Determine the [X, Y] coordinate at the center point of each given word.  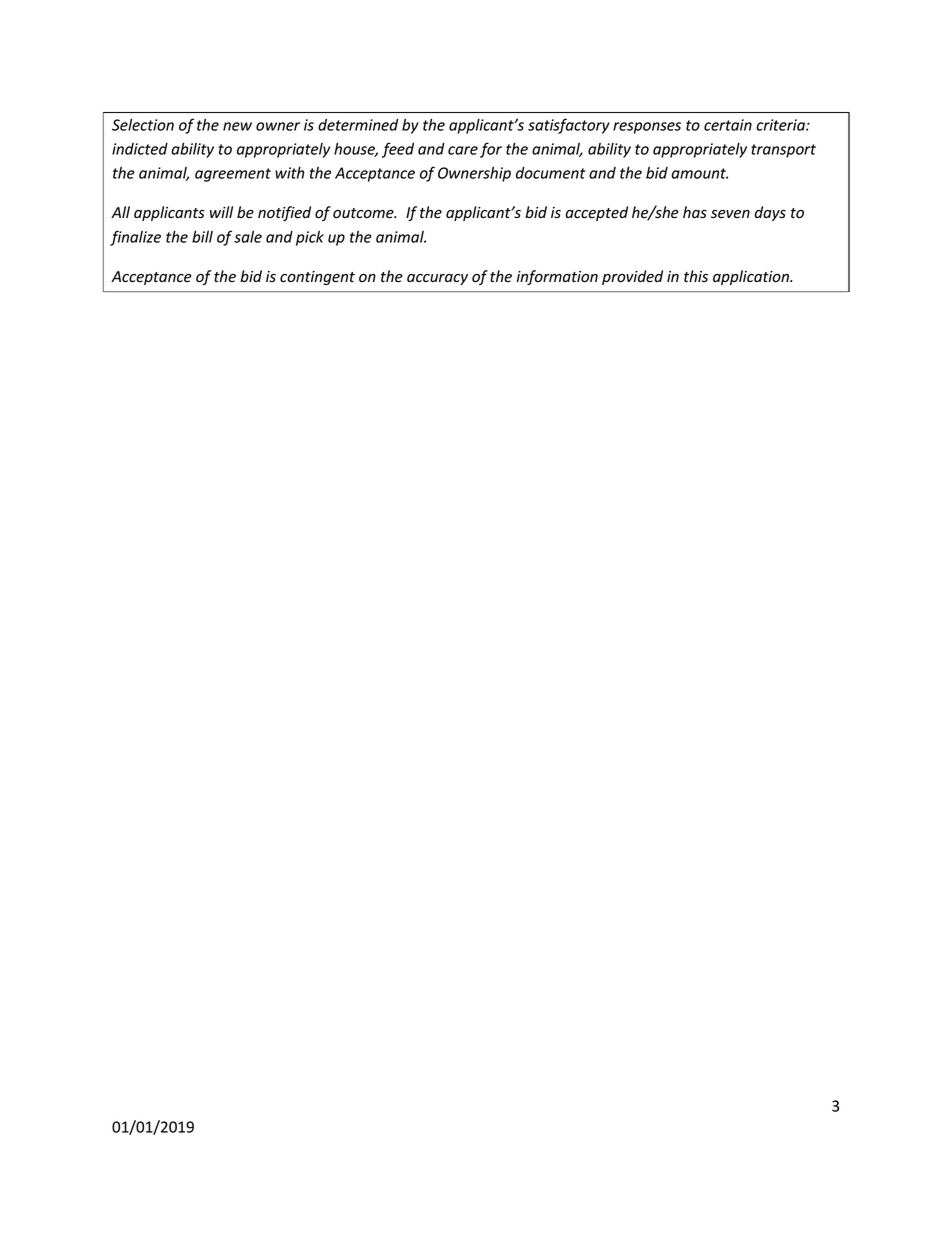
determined [358, 125]
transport [783, 151]
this [696, 276]
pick [310, 238]
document [550, 173]
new [237, 126]
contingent [317, 278]
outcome [364, 213]
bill [202, 236]
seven [730, 214]
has [695, 212]
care [463, 150]
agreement [233, 175]
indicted [140, 149]
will [221, 212]
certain [728, 125]
